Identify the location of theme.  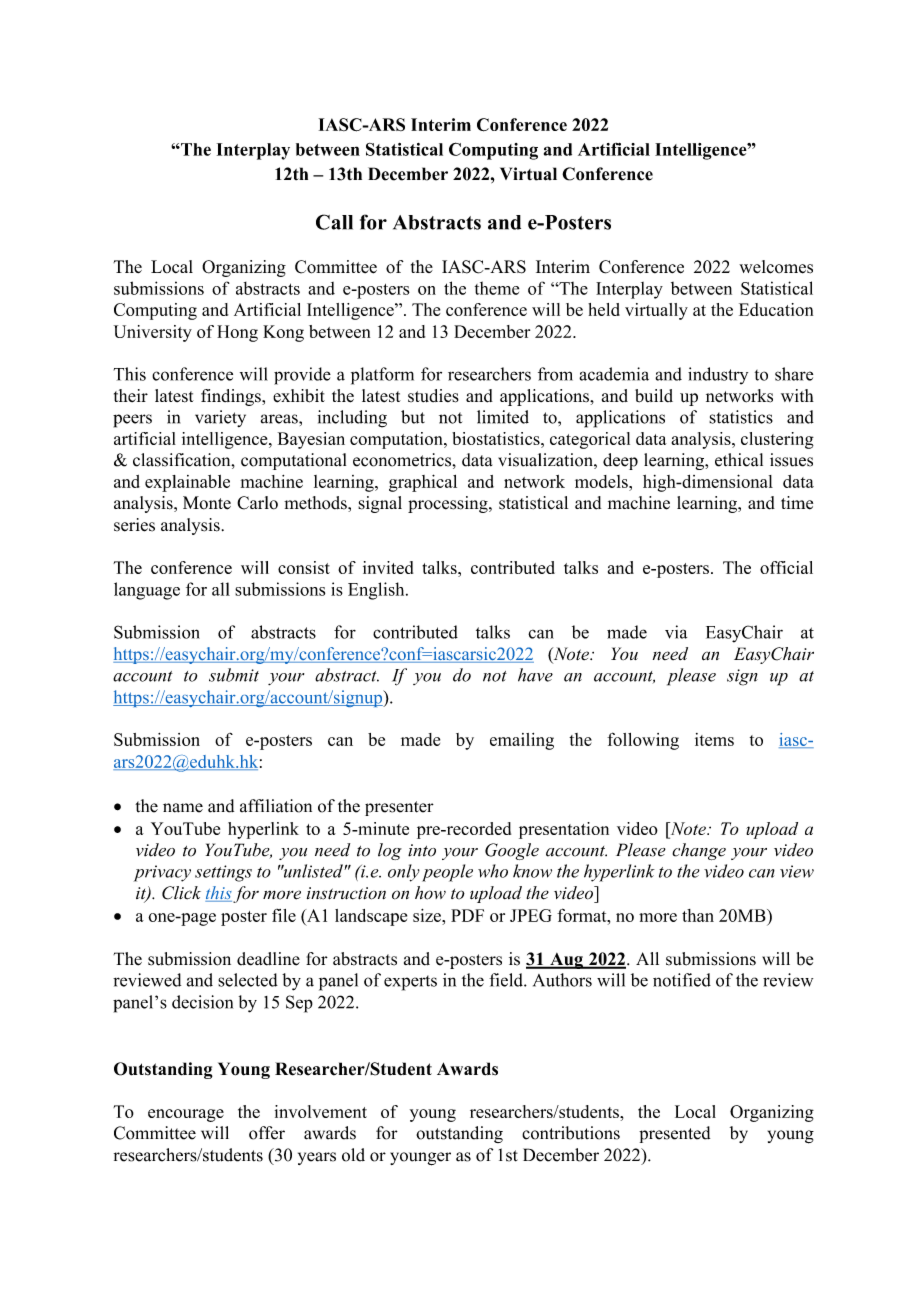
(497, 288).
